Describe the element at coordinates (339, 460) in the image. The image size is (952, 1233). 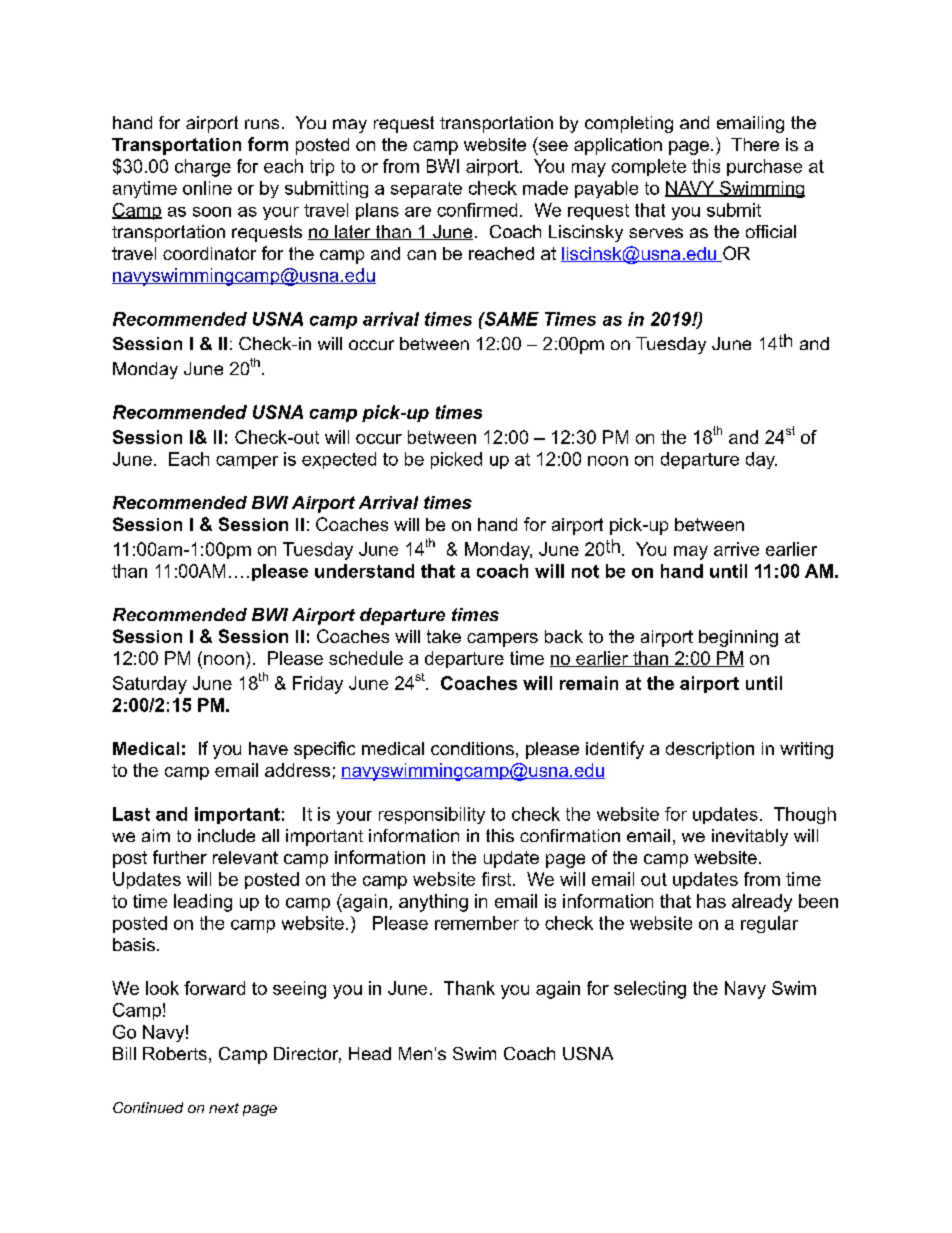
I see `expected` at that location.
